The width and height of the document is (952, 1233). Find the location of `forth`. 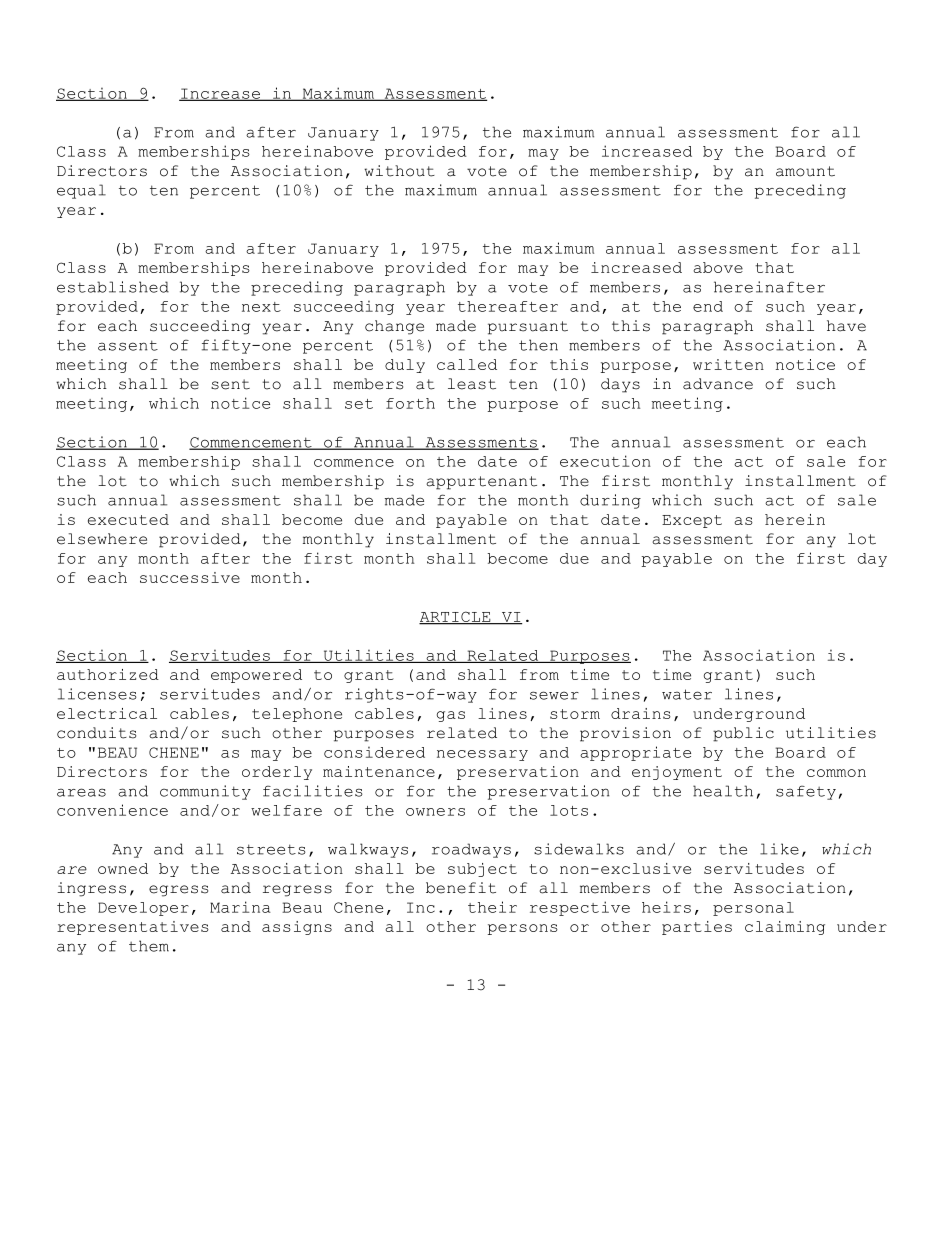

forth is located at coordinates (410, 403).
